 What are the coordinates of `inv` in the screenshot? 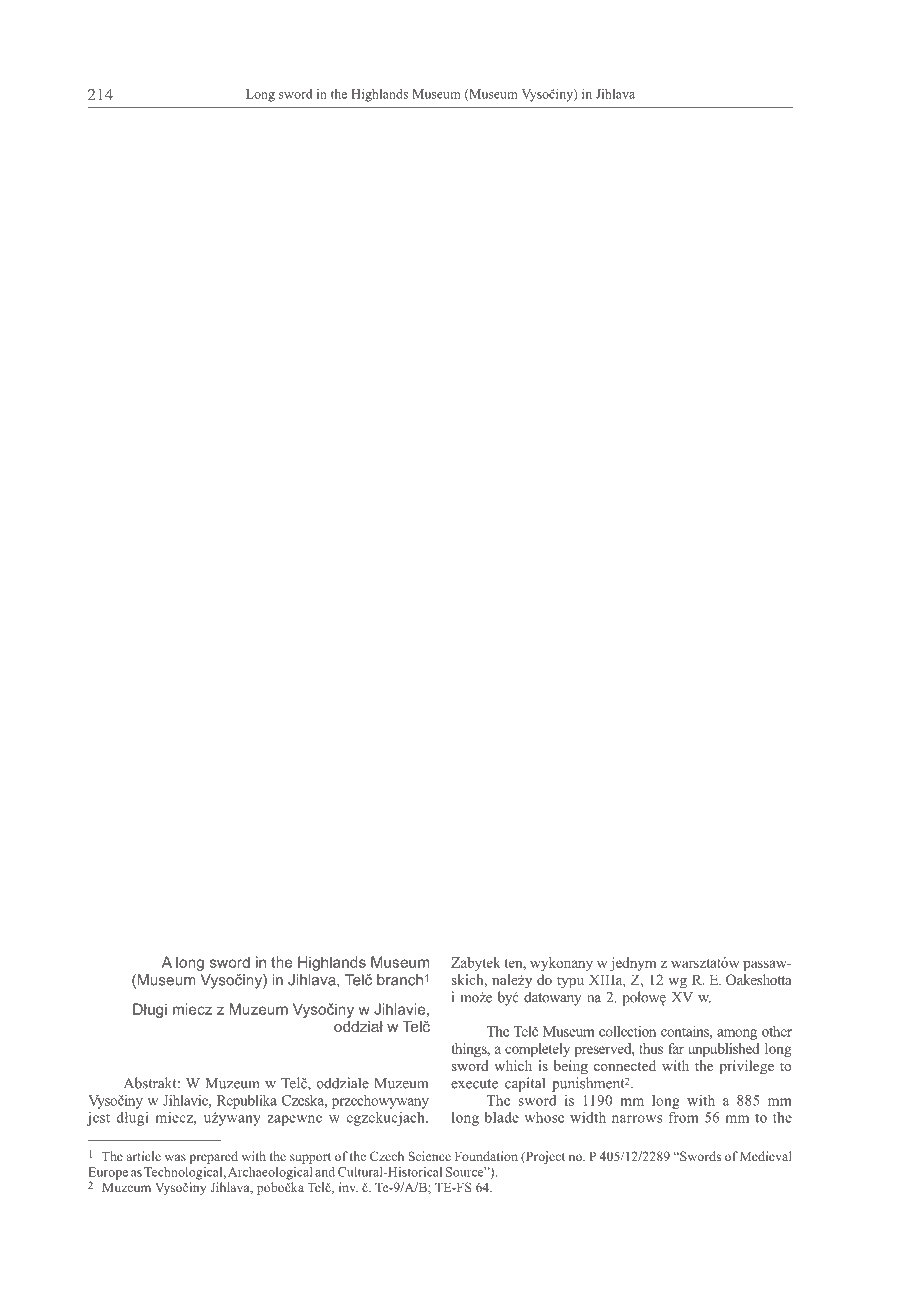 It's located at (348, 1187).
